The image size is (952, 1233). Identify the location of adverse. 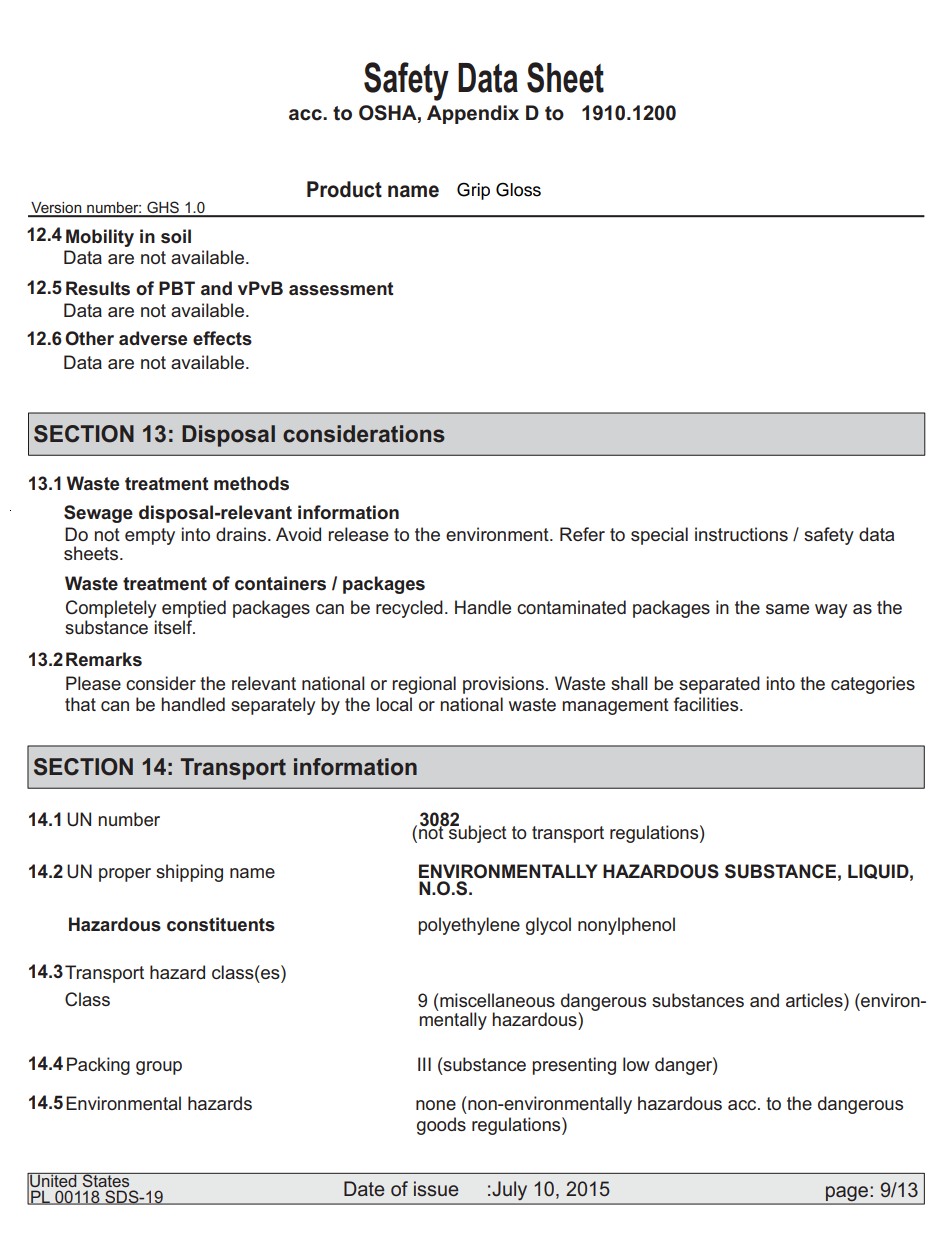
(153, 338).
